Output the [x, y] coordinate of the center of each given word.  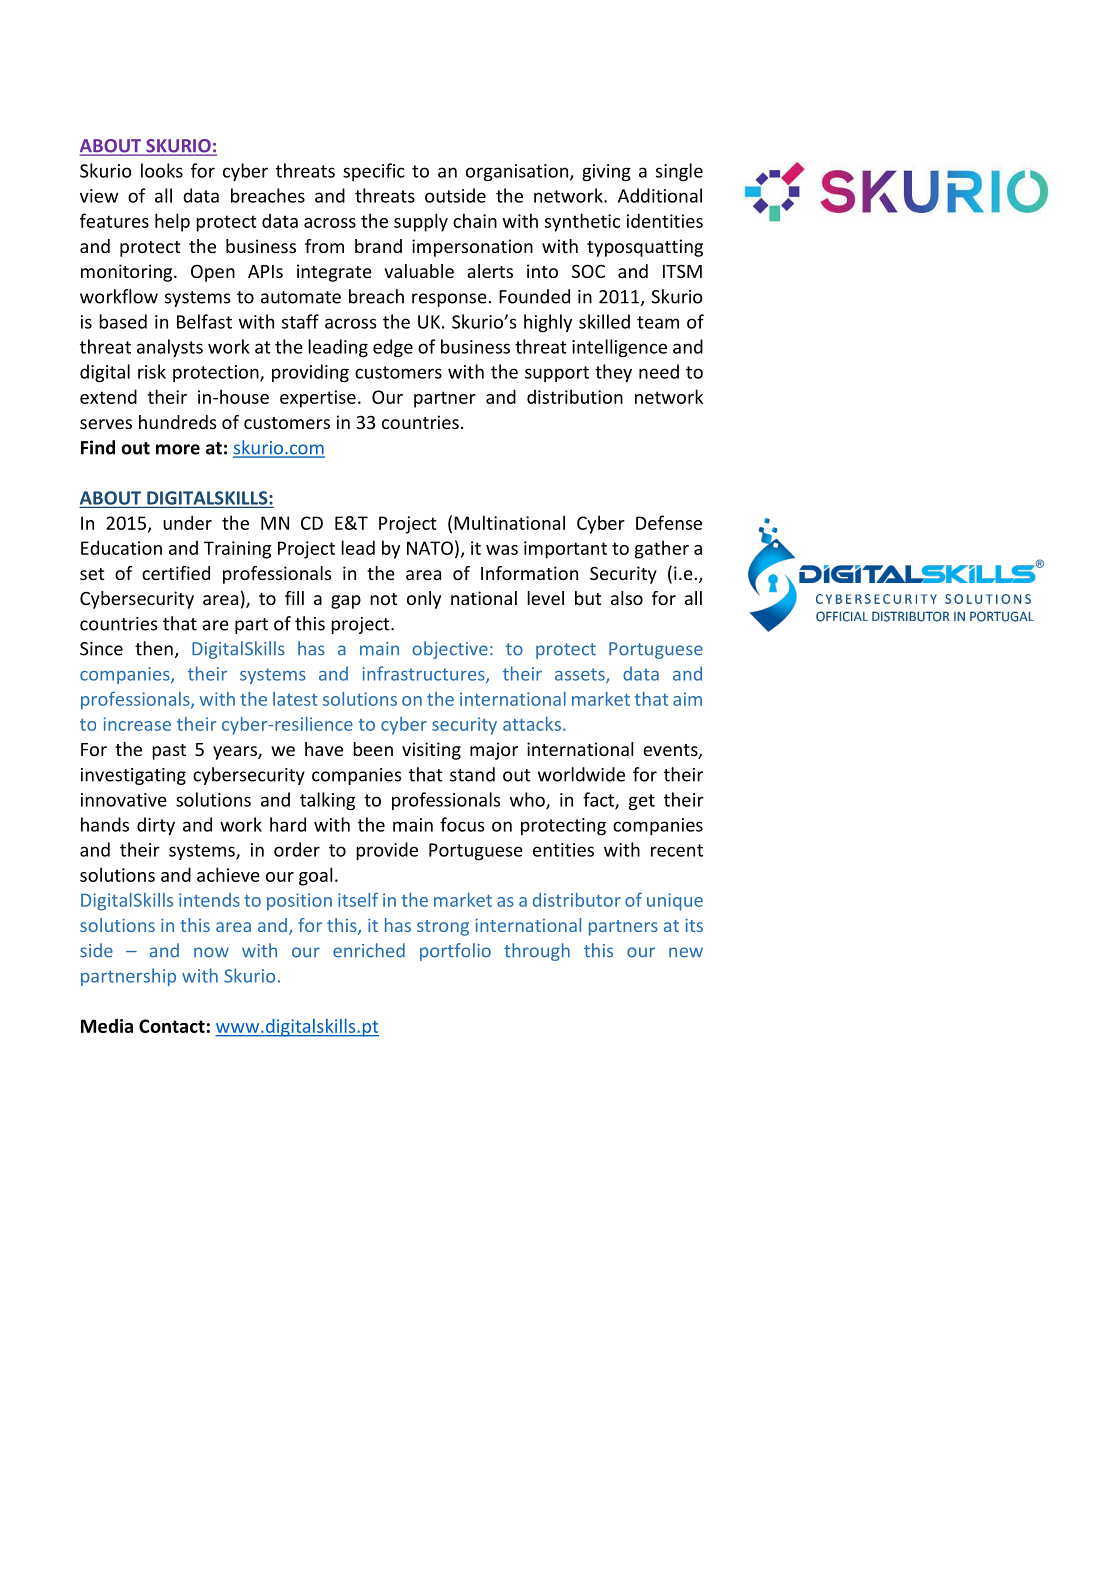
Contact [172, 1026]
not [383, 599]
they [613, 373]
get [642, 802]
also [627, 598]
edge [393, 348]
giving [606, 172]
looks [162, 170]
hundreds [178, 422]
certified [176, 573]
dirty [156, 826]
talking [327, 801]
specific [374, 172]
